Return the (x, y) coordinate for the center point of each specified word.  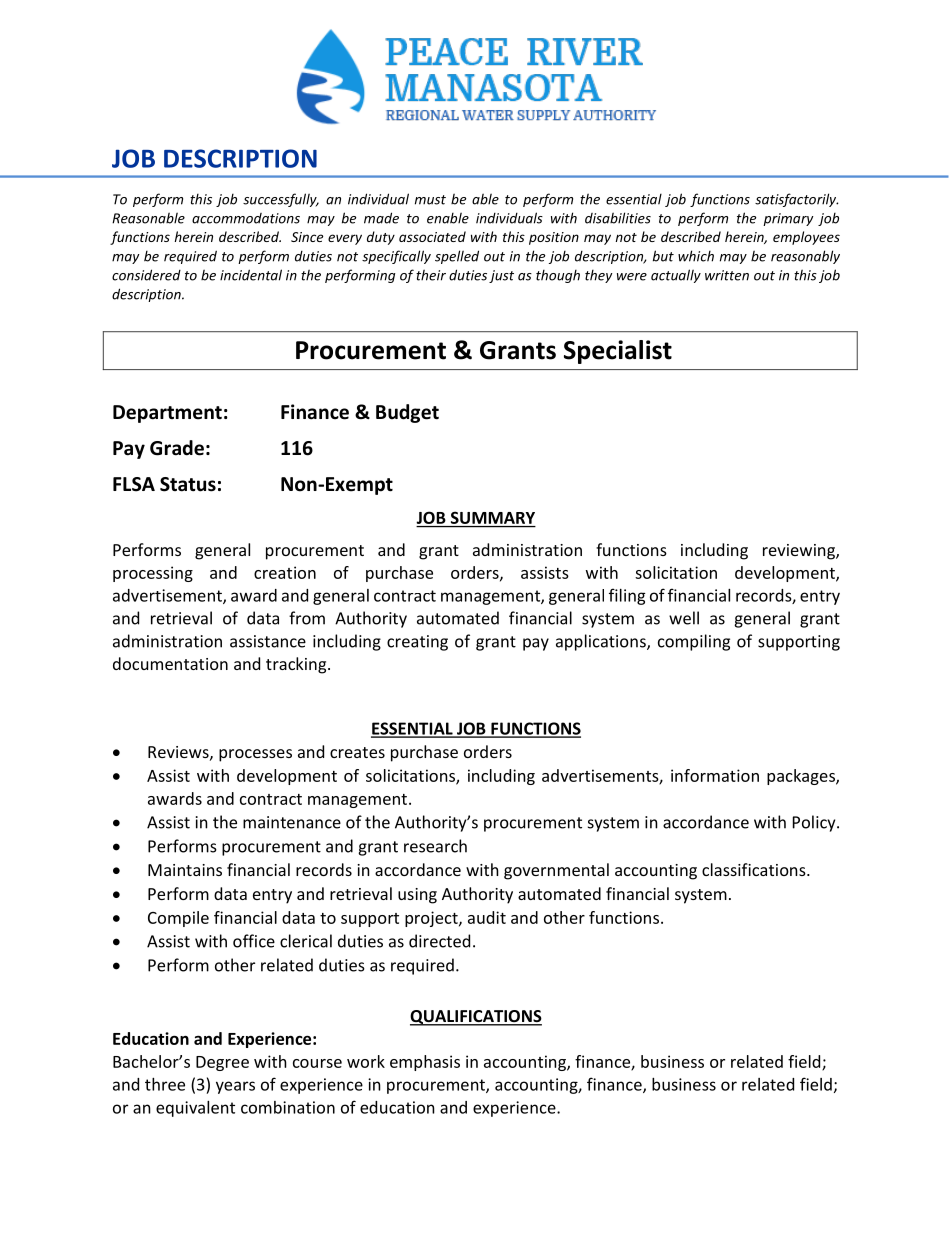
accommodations (246, 218)
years (235, 1087)
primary (788, 219)
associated (432, 236)
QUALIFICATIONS (476, 1018)
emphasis (425, 1063)
